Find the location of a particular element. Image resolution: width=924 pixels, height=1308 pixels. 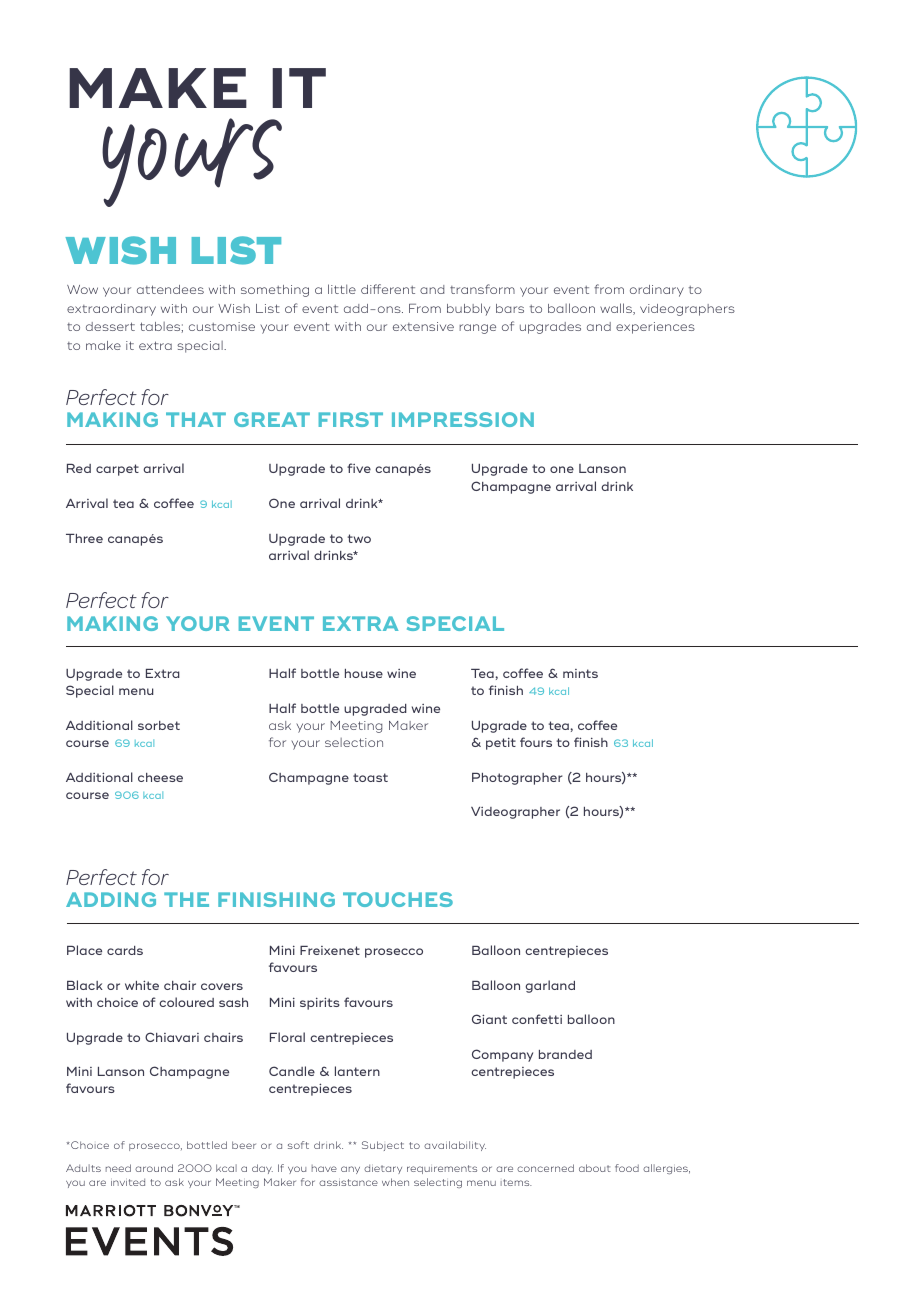

THE is located at coordinates (186, 899).
